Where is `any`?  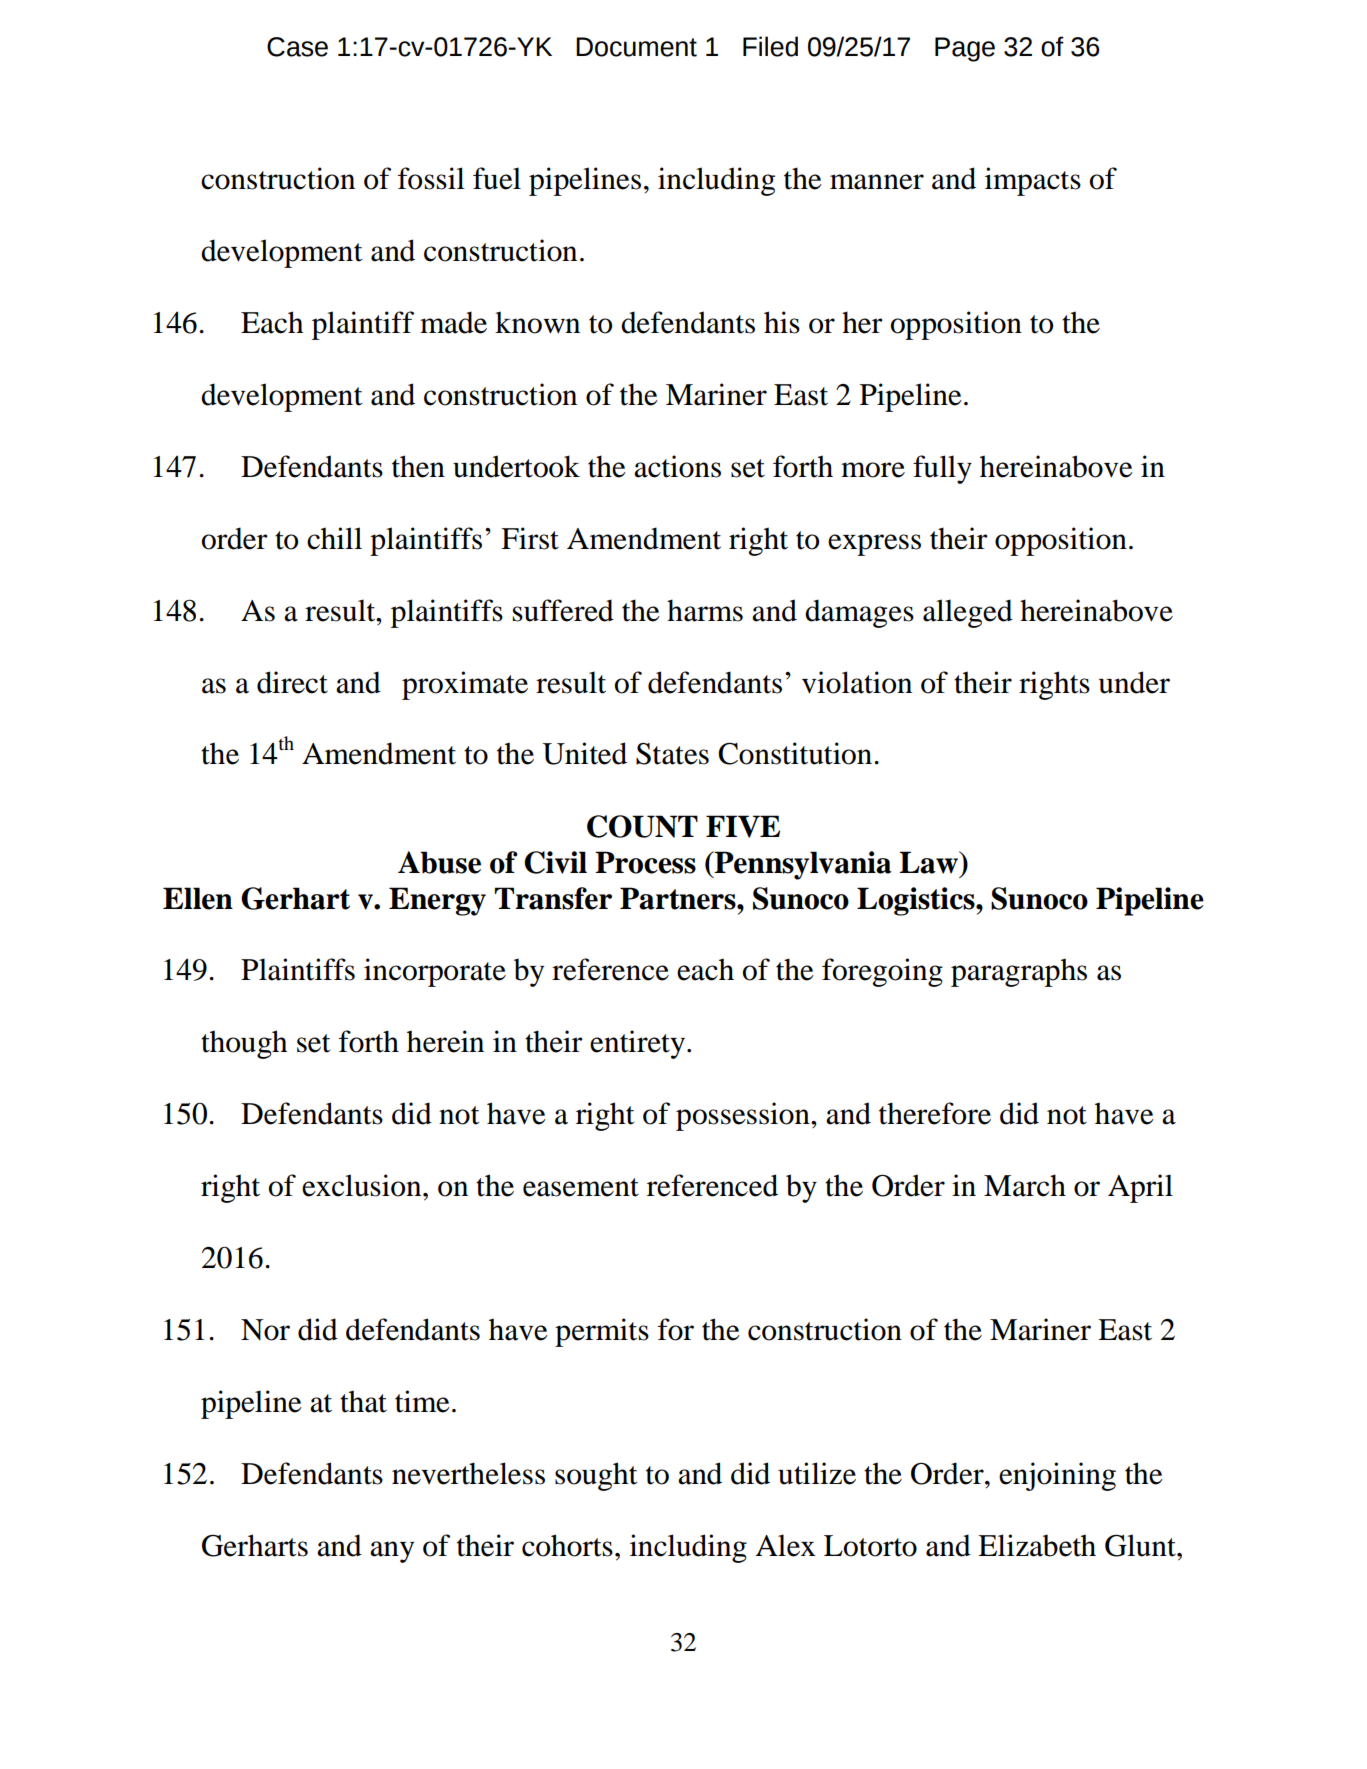 any is located at coordinates (392, 1552).
